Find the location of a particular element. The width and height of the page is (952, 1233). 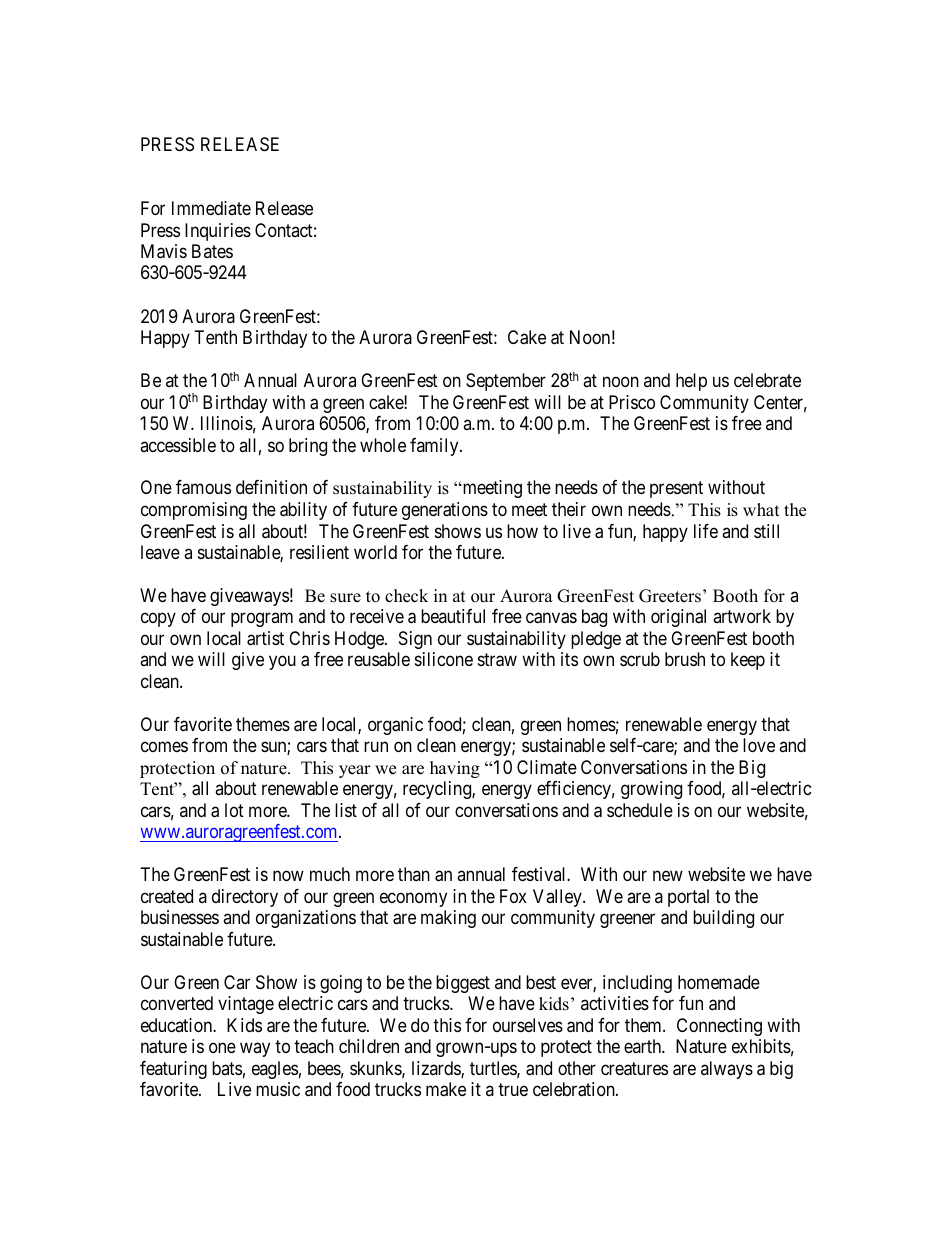

brush is located at coordinates (685, 659).
